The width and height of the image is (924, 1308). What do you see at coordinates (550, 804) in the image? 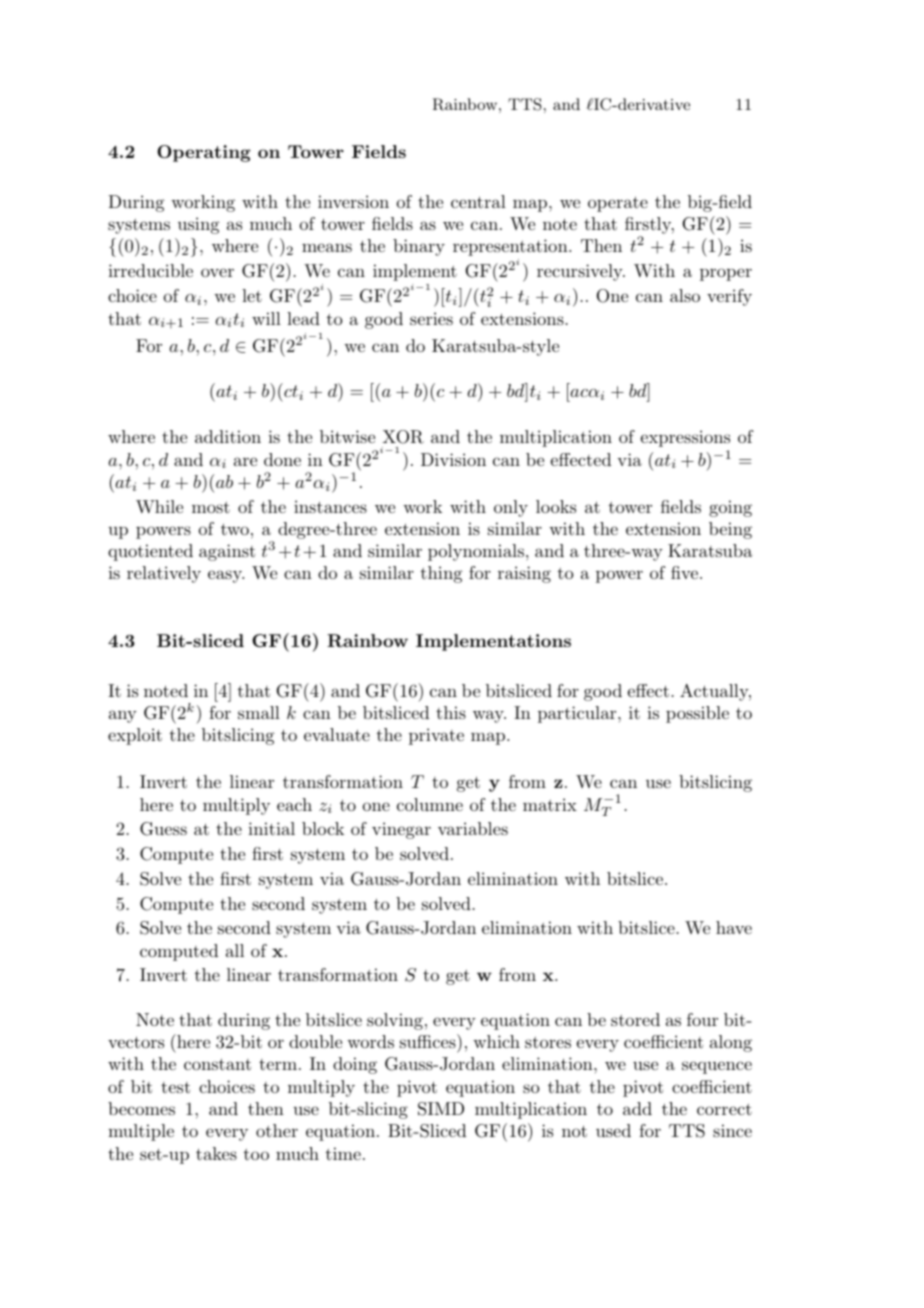
I see `matrix` at bounding box center [550, 804].
